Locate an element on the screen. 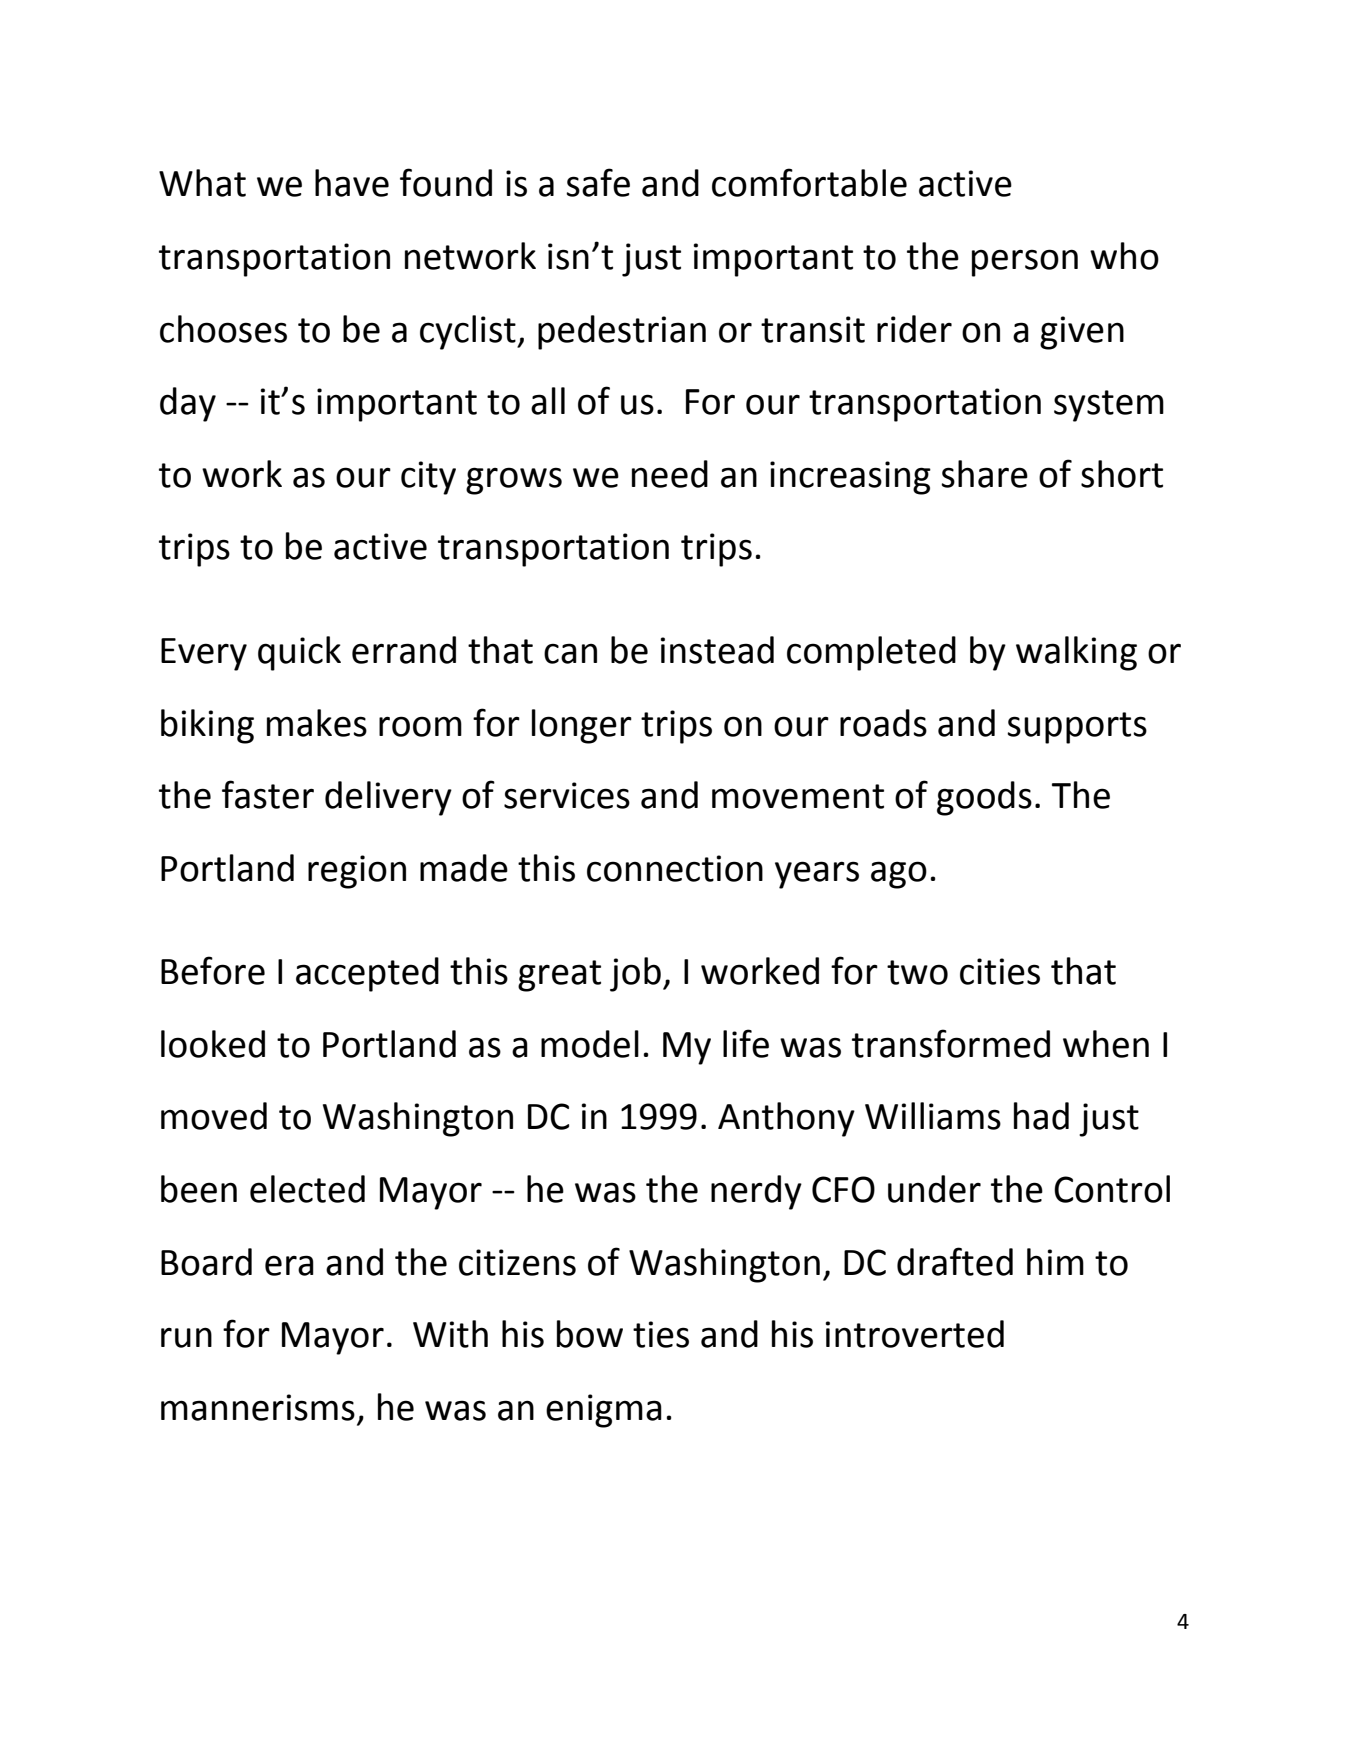 This screenshot has height=1745, width=1348. transformed is located at coordinates (951, 1043).
